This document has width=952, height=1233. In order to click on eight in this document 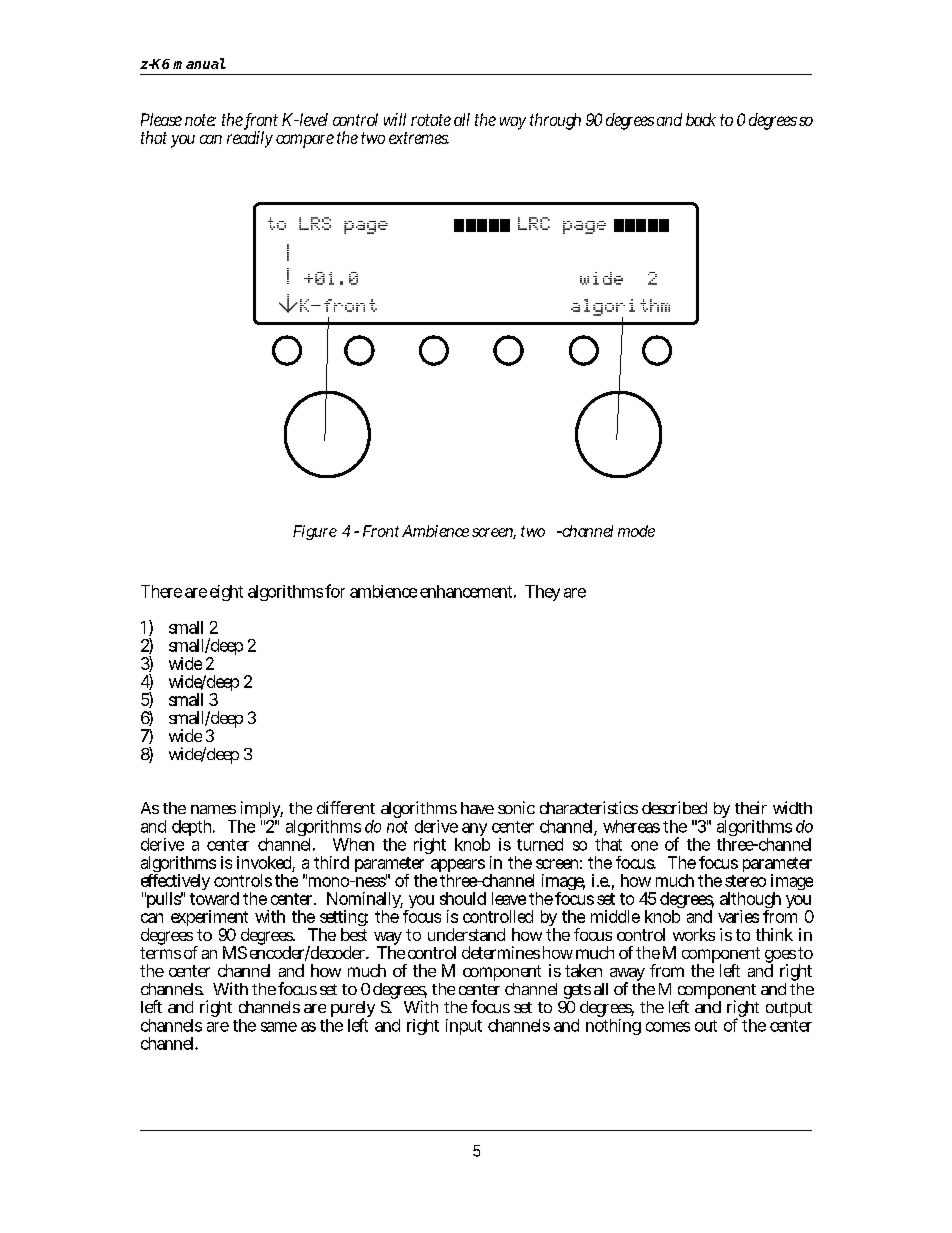, I will do `click(226, 593)`.
